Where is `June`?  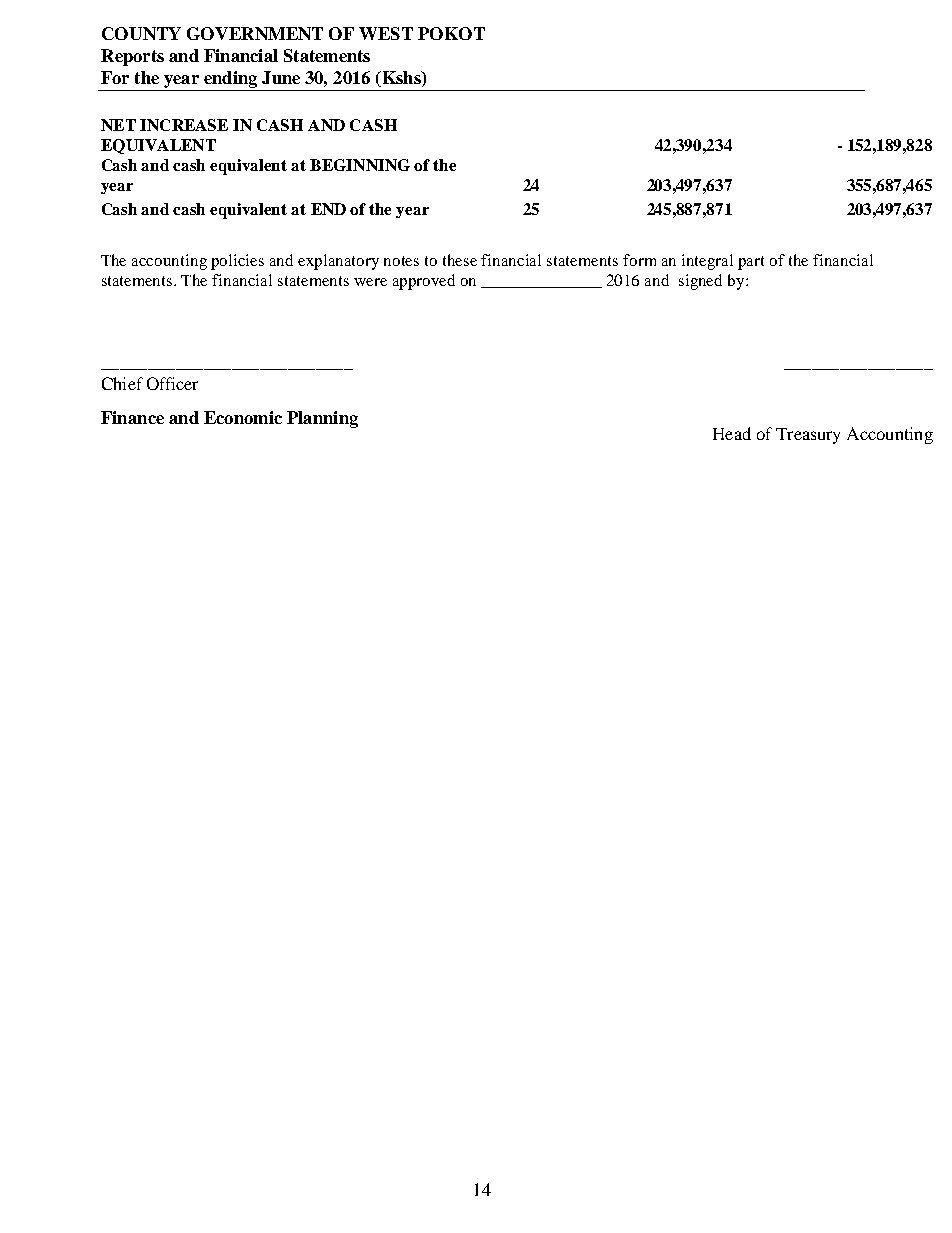 June is located at coordinates (281, 77).
